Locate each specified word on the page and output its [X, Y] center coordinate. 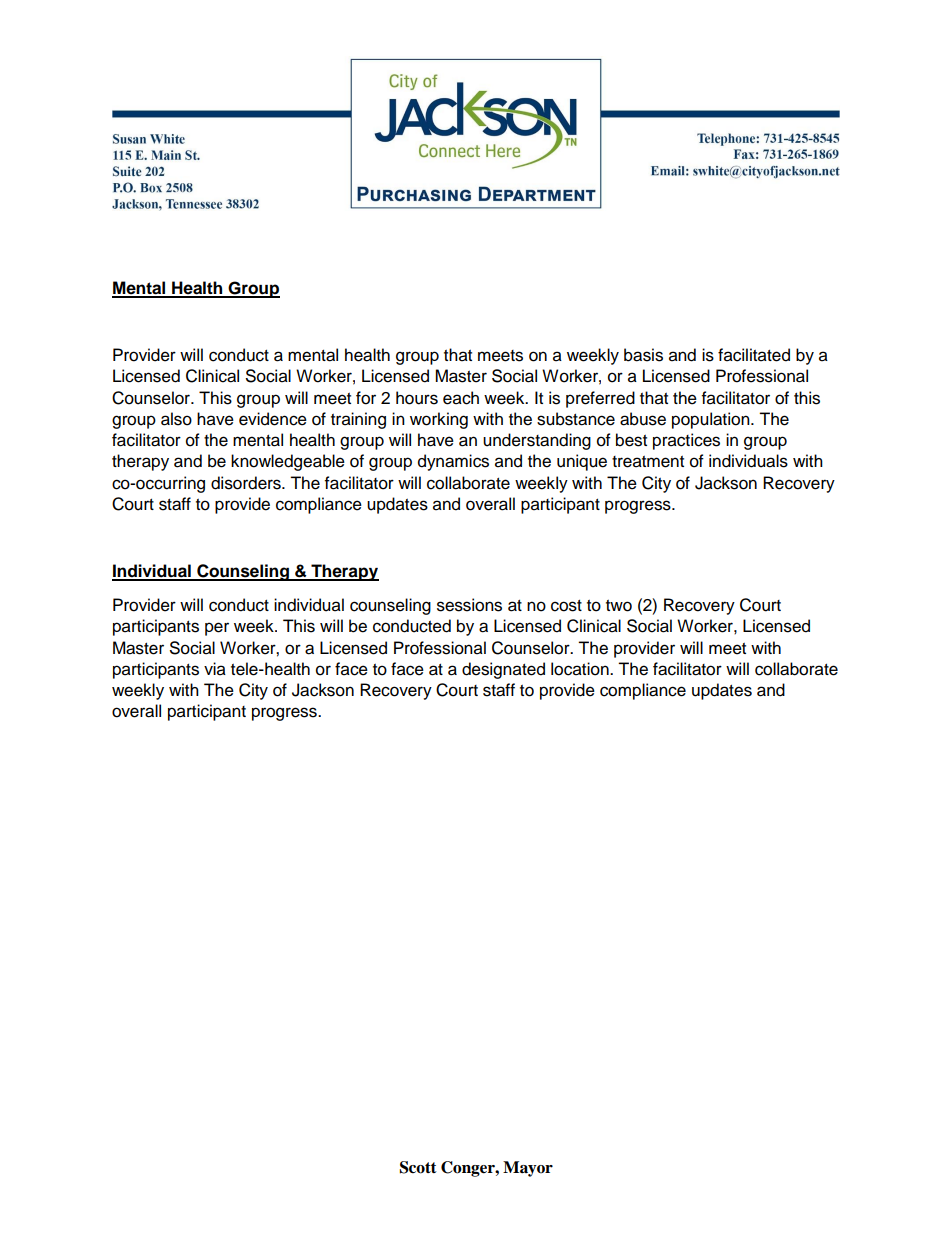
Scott [418, 1167]
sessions [469, 605]
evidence [273, 419]
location [581, 669]
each [461, 398]
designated [503, 670]
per [217, 629]
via [215, 669]
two [619, 606]
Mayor [528, 1169]
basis [643, 355]
